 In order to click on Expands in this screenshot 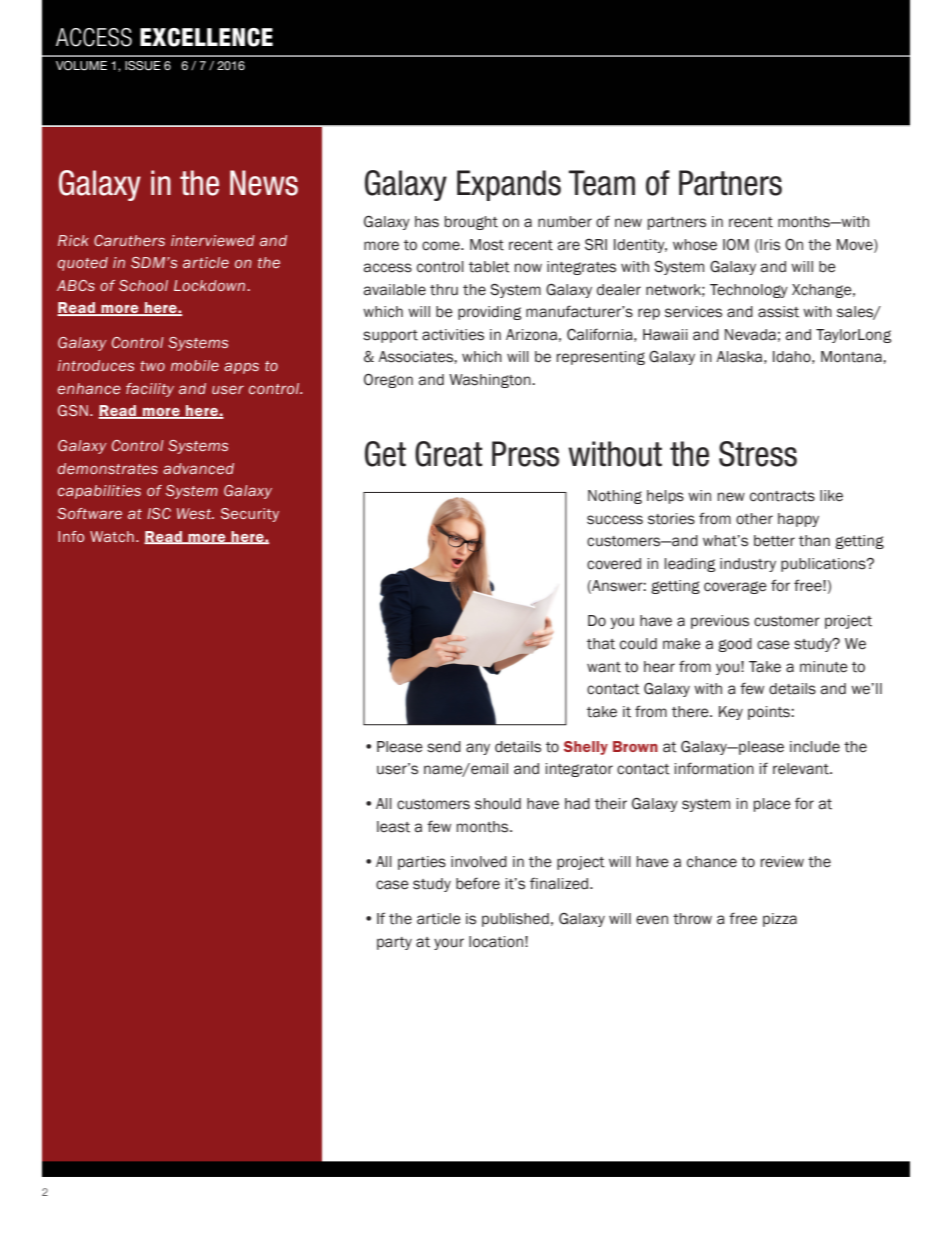, I will do `click(509, 185)`.
